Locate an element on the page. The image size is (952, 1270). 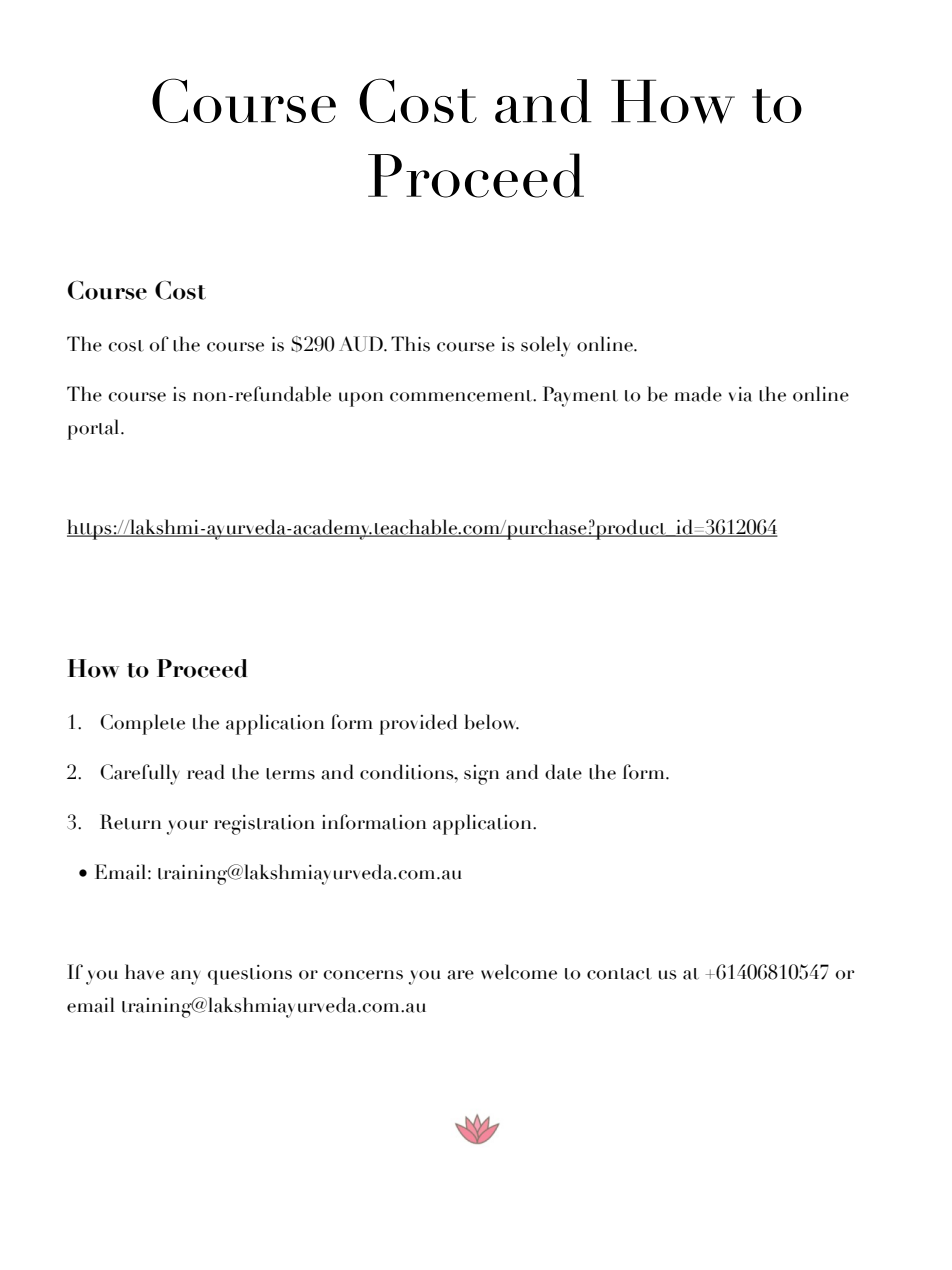
This is located at coordinates (410, 344).
